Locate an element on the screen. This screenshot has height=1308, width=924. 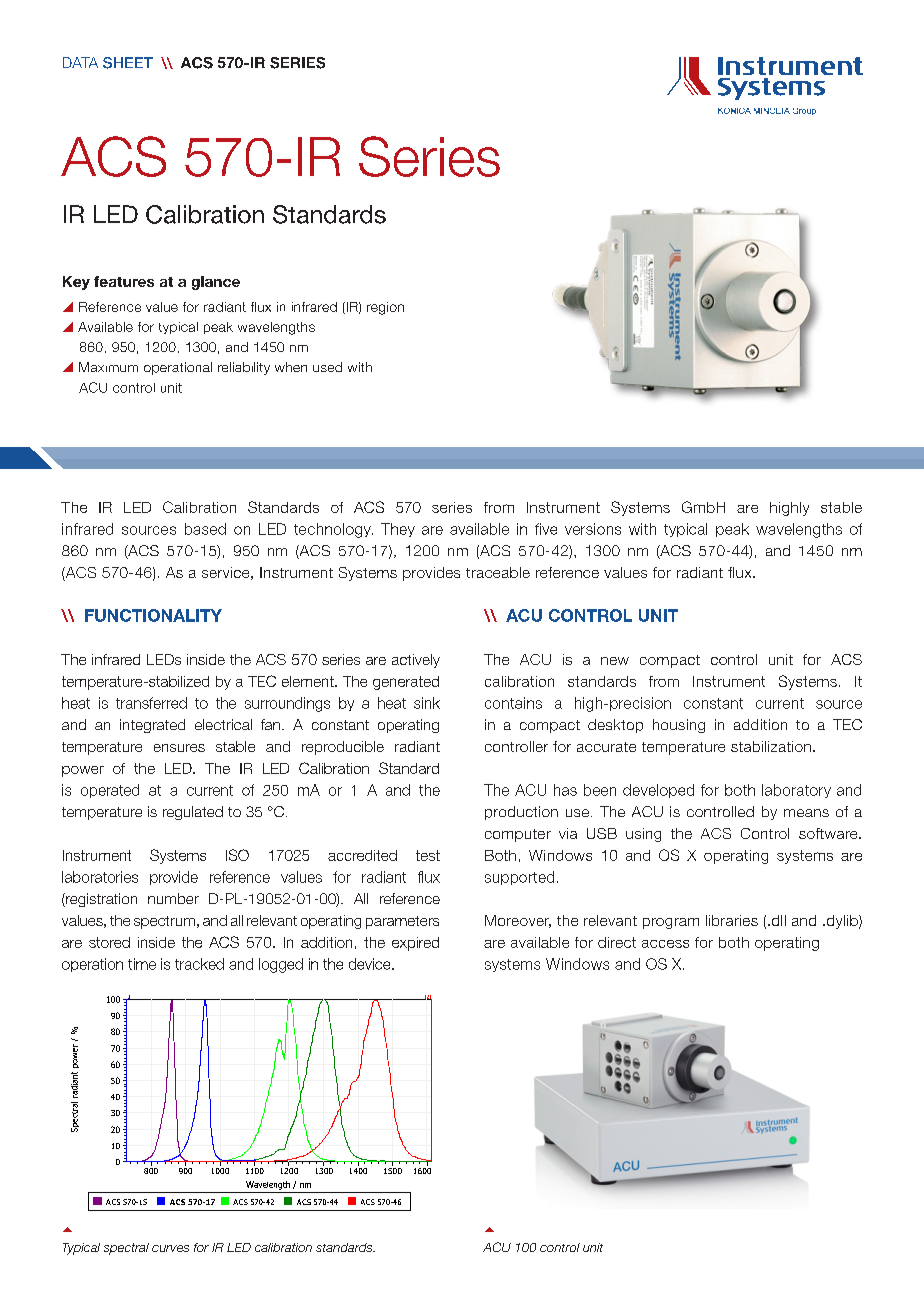
used is located at coordinates (327, 367).
